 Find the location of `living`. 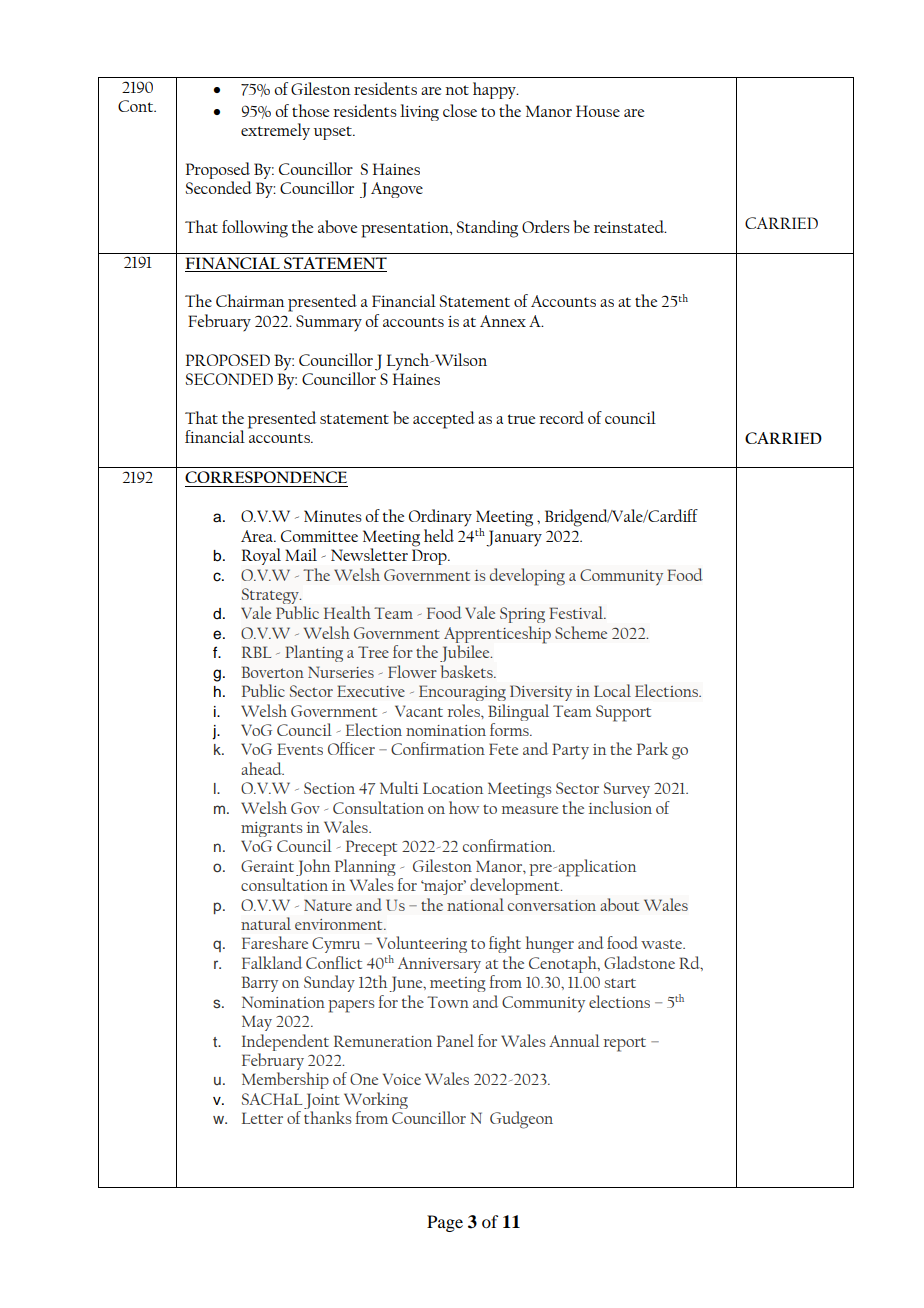

living is located at coordinates (419, 112).
